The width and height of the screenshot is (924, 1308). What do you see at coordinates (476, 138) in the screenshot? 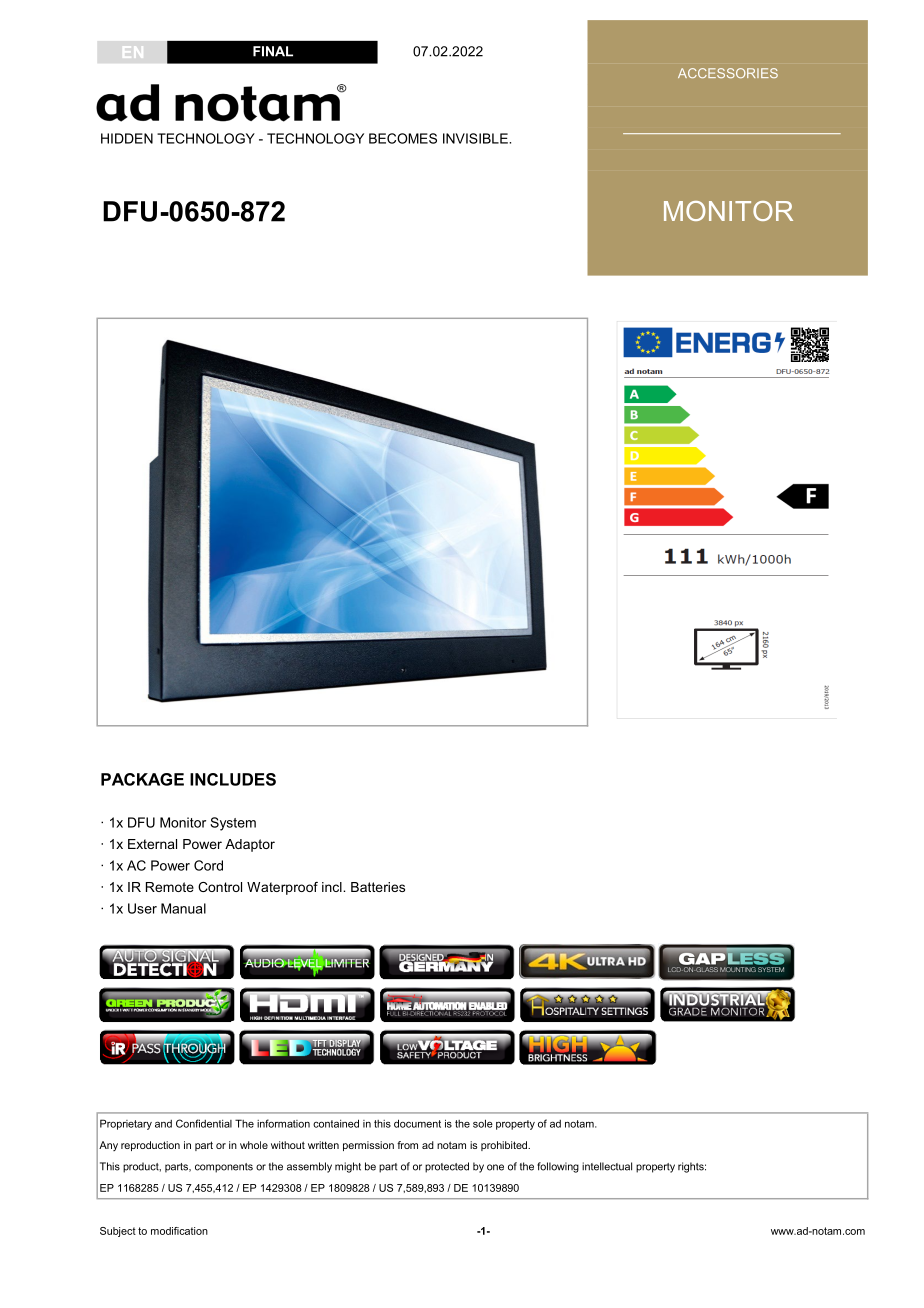
I see `INVISIBLE` at bounding box center [476, 138].
